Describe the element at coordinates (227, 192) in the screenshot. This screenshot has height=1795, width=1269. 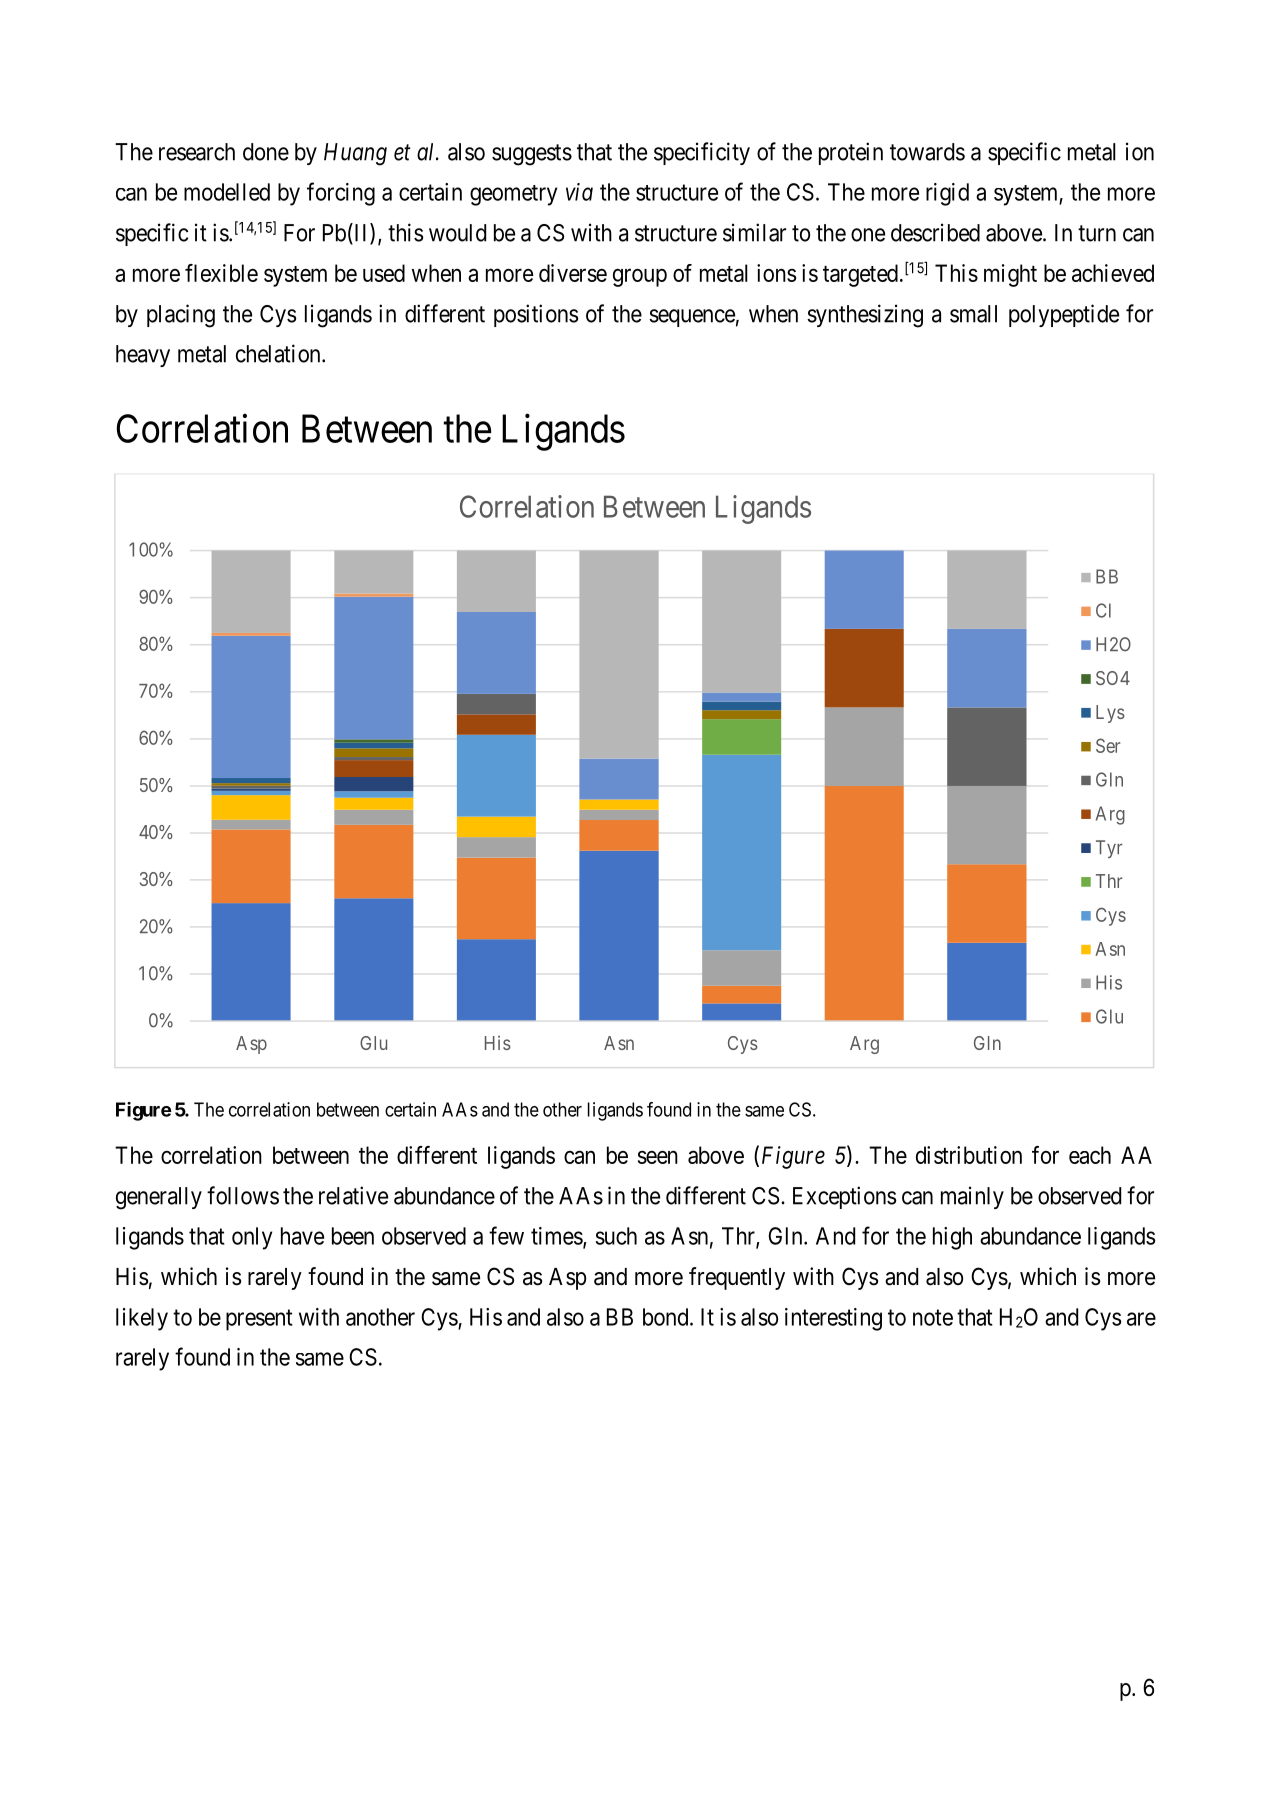
I see `modelled` at that location.
